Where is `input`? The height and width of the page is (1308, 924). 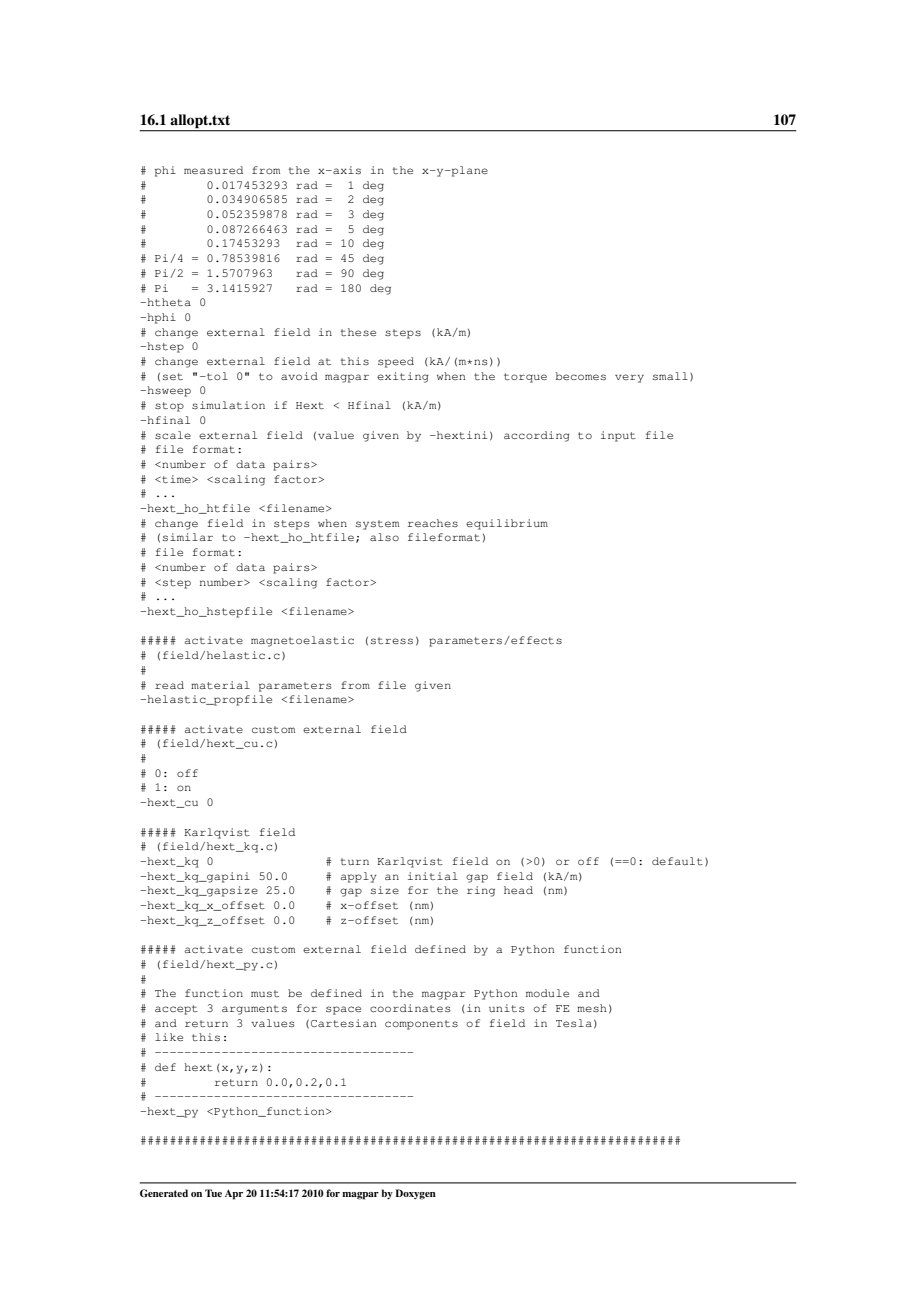
input is located at coordinates (618, 436).
